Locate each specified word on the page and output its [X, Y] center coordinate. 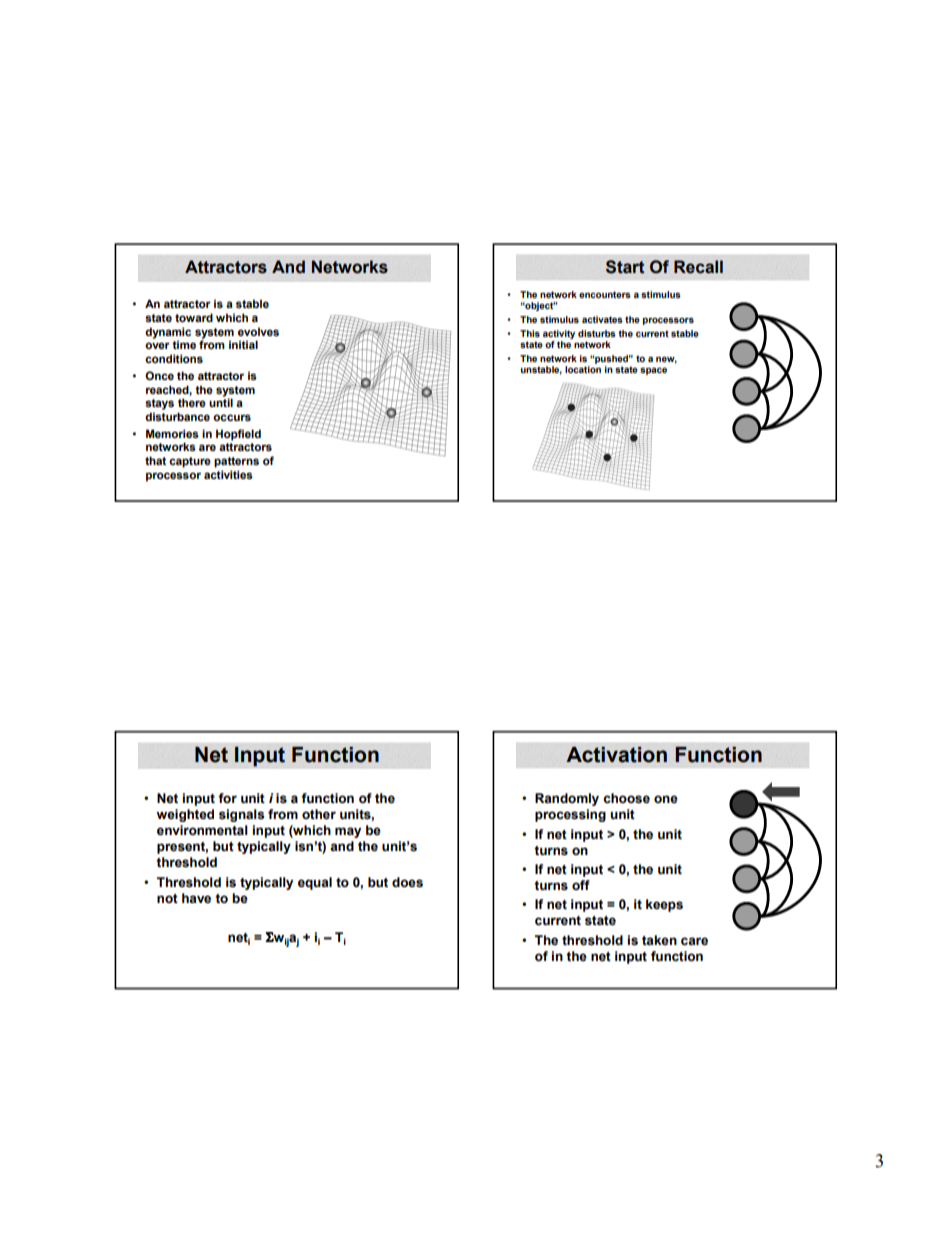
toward [194, 317]
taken [659, 940]
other [319, 814]
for [227, 798]
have [196, 898]
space [653, 371]
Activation [616, 755]
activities [228, 474]
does [407, 882]
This [530, 333]
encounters [605, 294]
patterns [236, 462]
